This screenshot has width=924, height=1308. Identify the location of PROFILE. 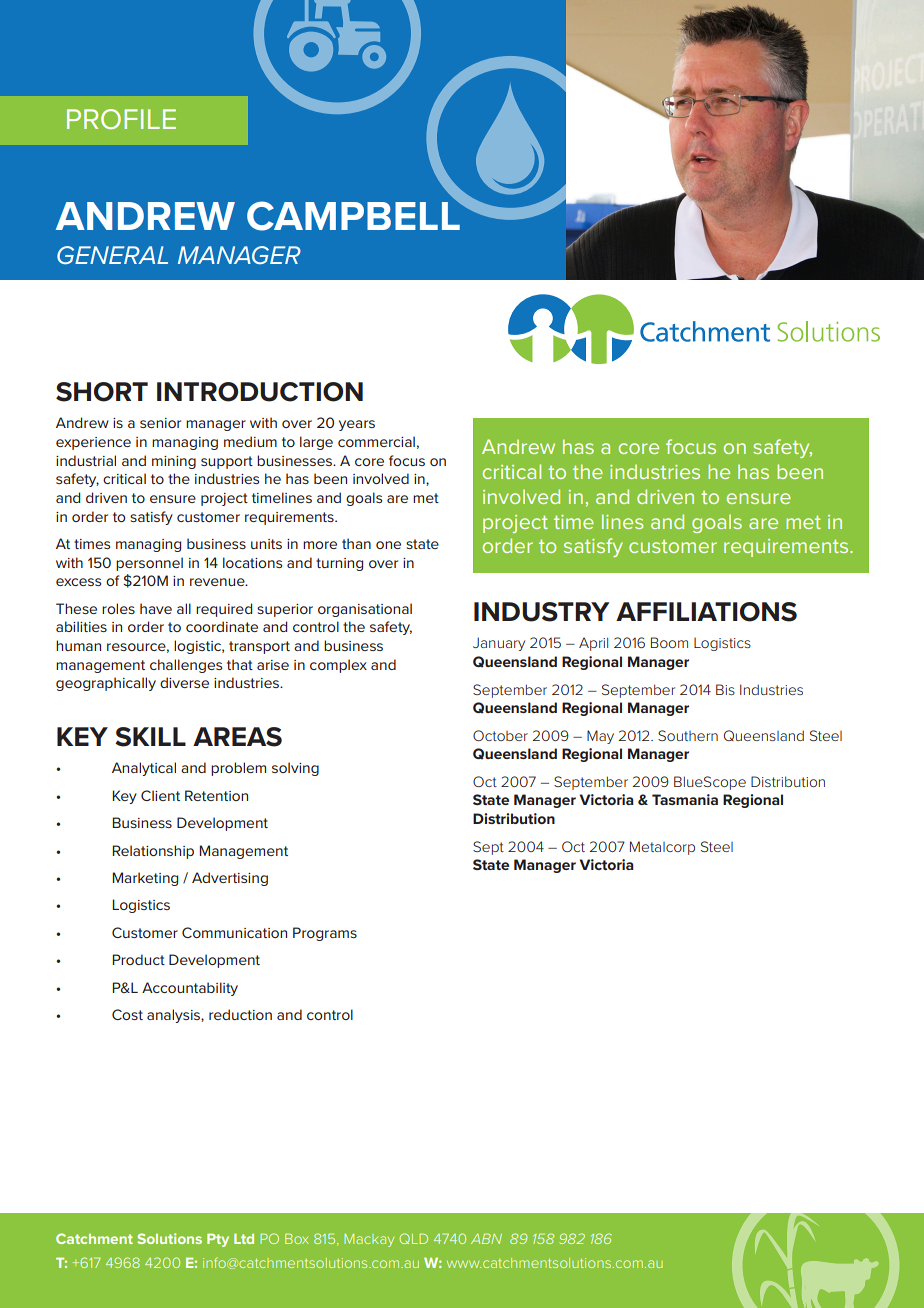
(121, 119).
